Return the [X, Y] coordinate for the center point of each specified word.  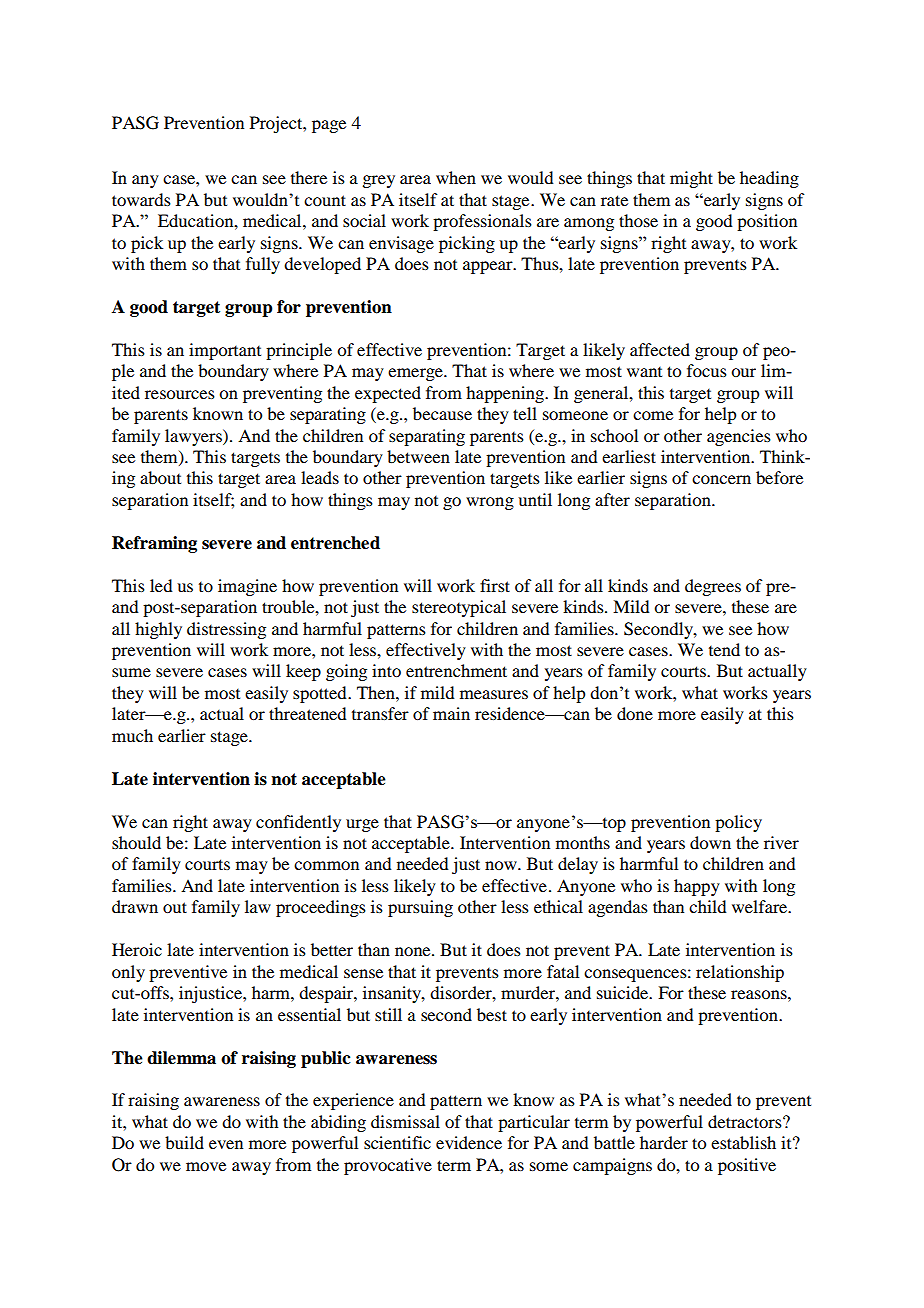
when [456, 177]
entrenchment [456, 670]
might [691, 179]
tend [724, 649]
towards [141, 199]
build [184, 1142]
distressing [226, 630]
